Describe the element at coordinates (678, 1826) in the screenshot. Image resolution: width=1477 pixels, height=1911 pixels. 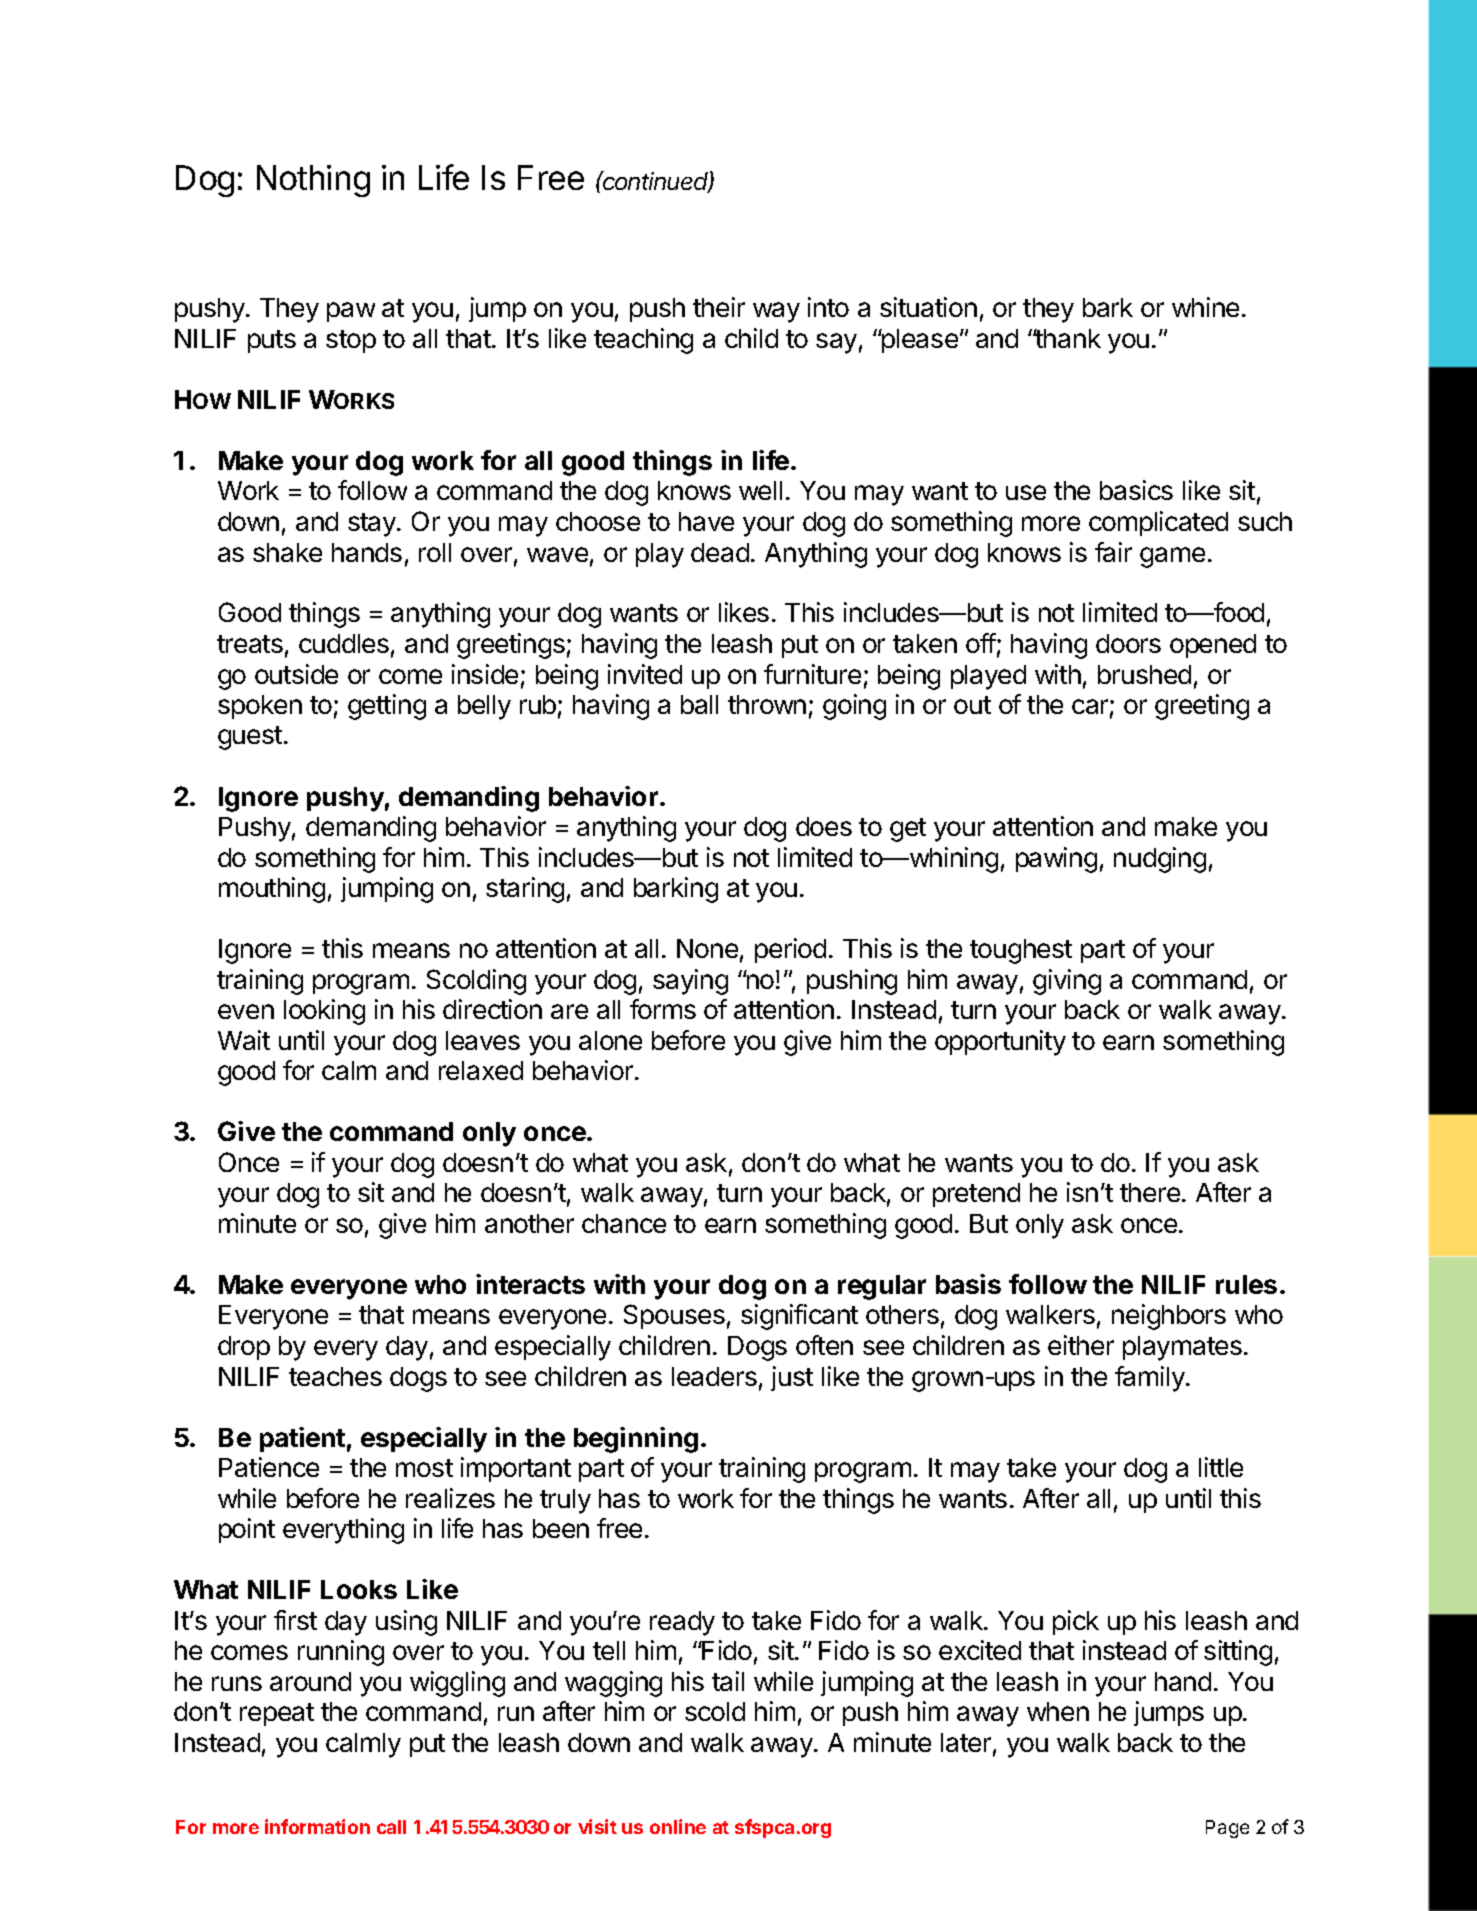
I see `online` at that location.
